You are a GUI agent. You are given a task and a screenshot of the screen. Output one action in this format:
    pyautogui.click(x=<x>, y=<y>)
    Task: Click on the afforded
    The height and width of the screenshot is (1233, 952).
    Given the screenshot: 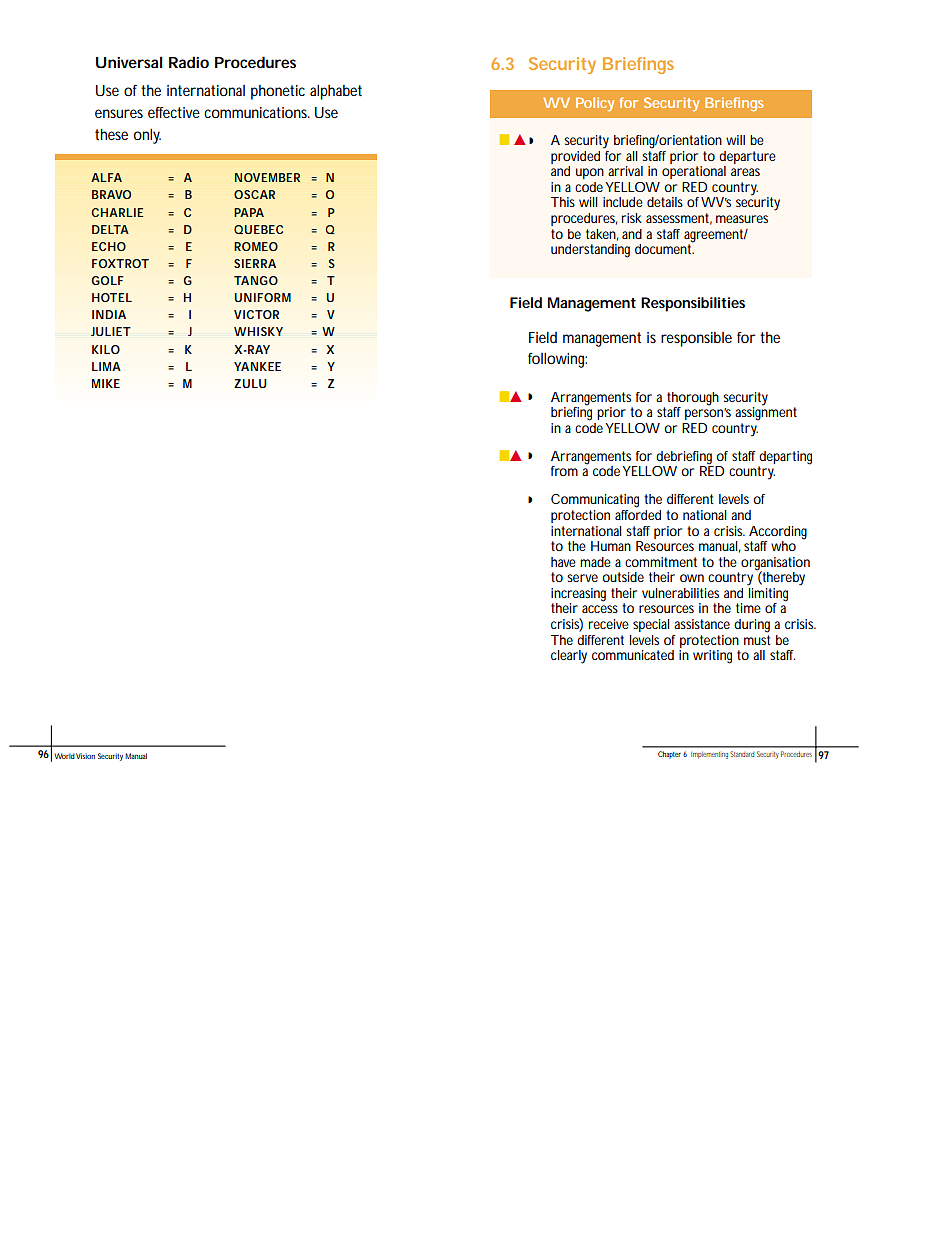 What is the action you would take?
    pyautogui.click(x=638, y=515)
